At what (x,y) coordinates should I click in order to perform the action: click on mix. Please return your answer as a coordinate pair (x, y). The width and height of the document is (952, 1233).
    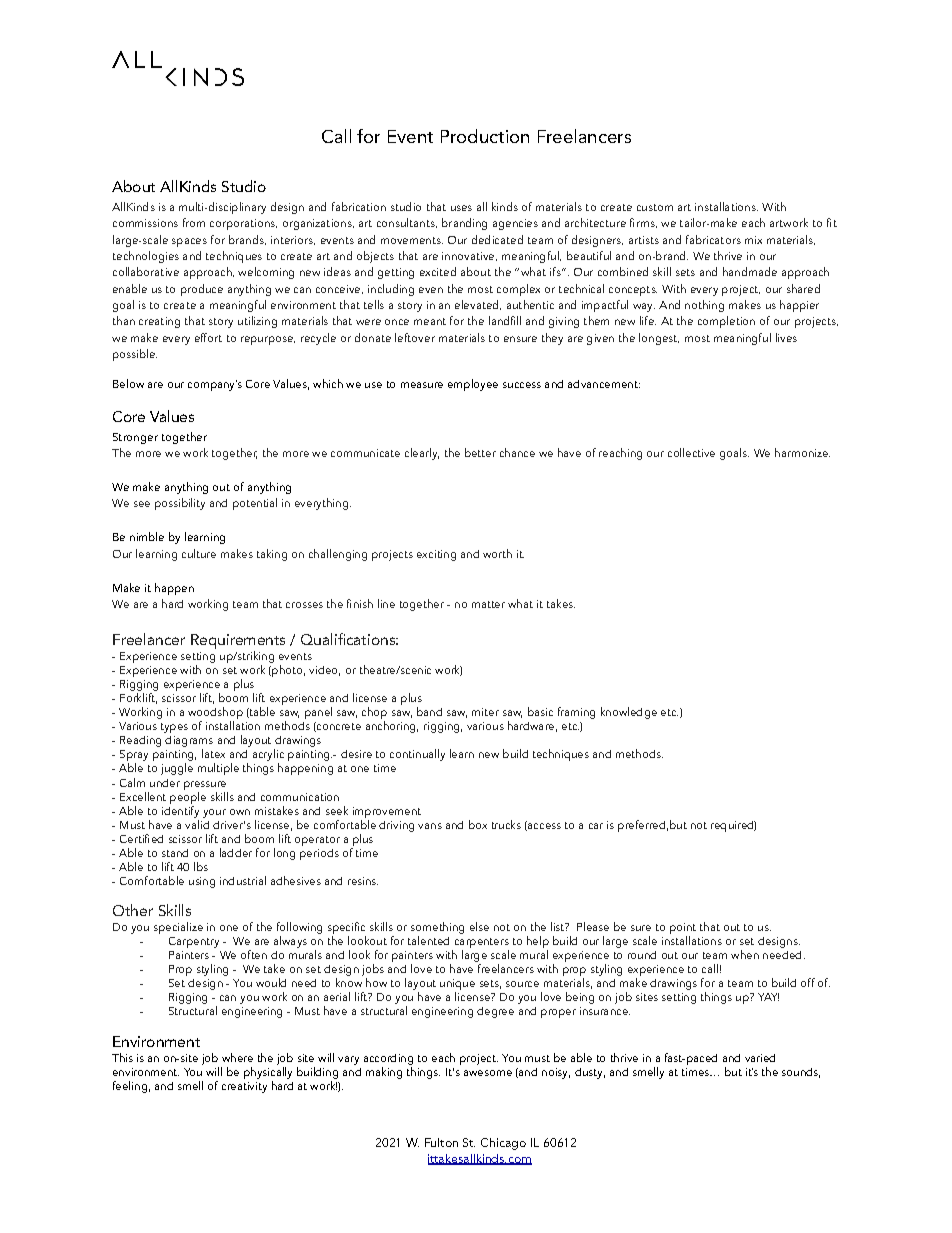
    Looking at the image, I should click on (753, 240).
